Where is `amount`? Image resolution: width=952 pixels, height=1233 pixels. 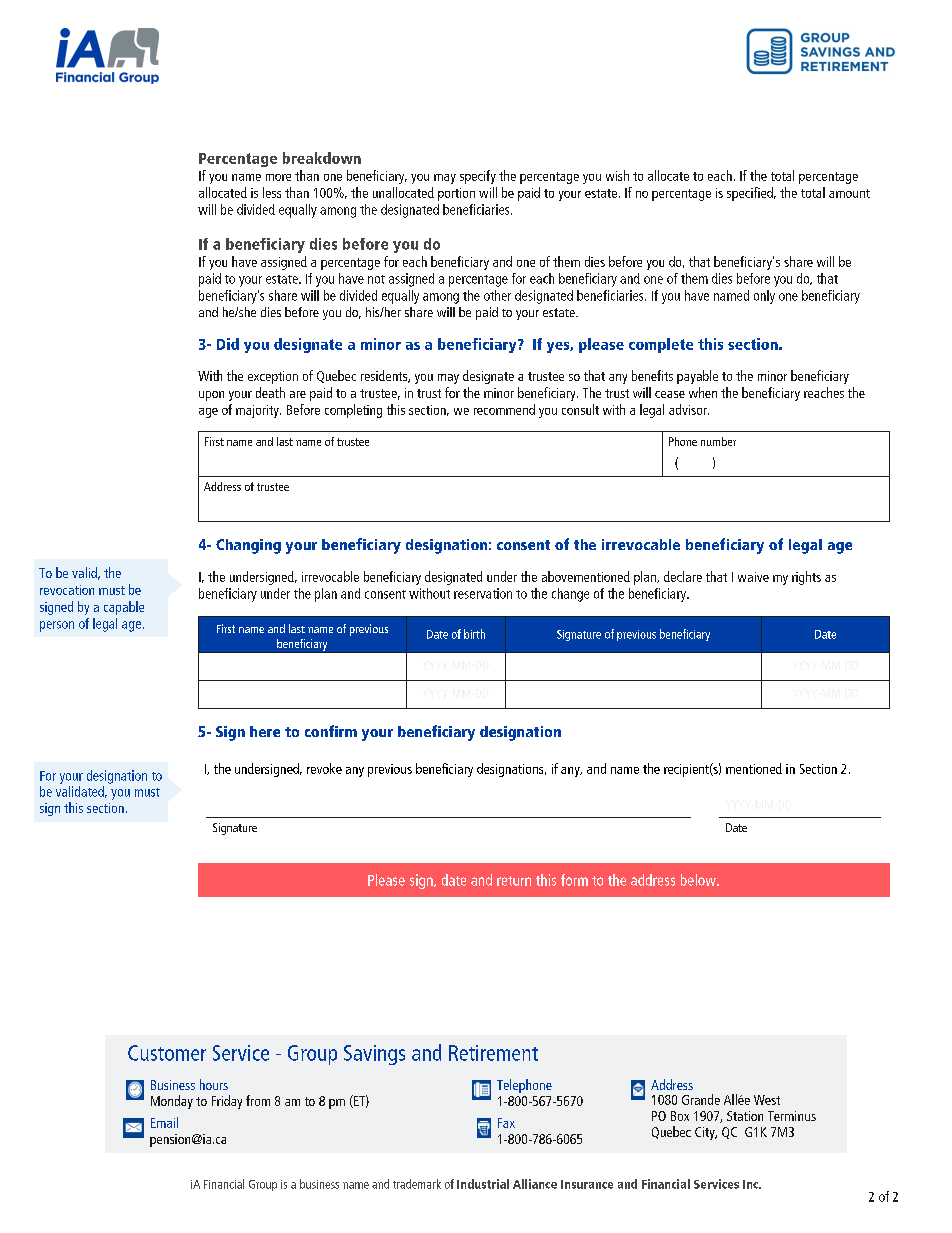 amount is located at coordinates (849, 193).
